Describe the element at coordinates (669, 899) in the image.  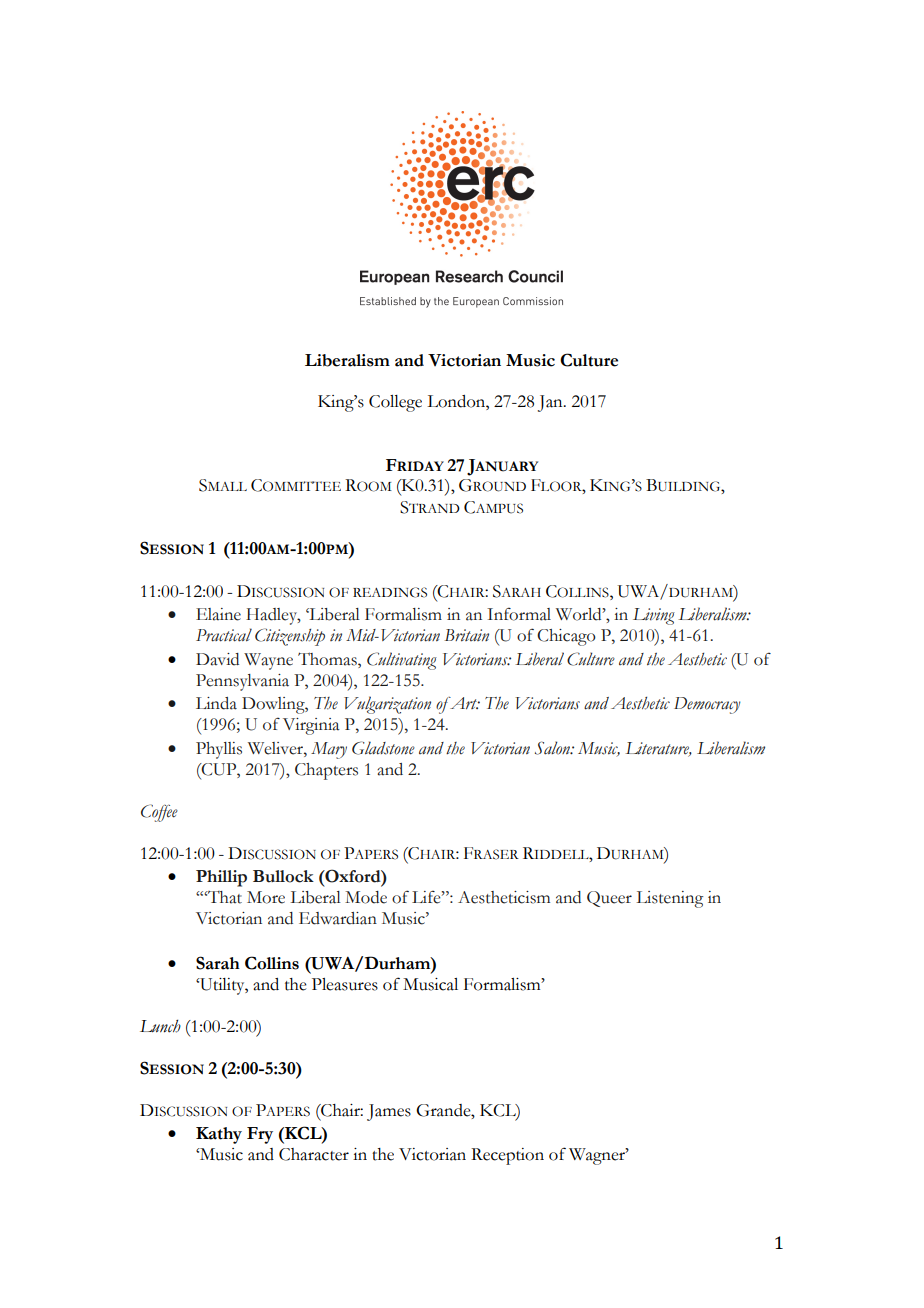
I see `Listening` at that location.
